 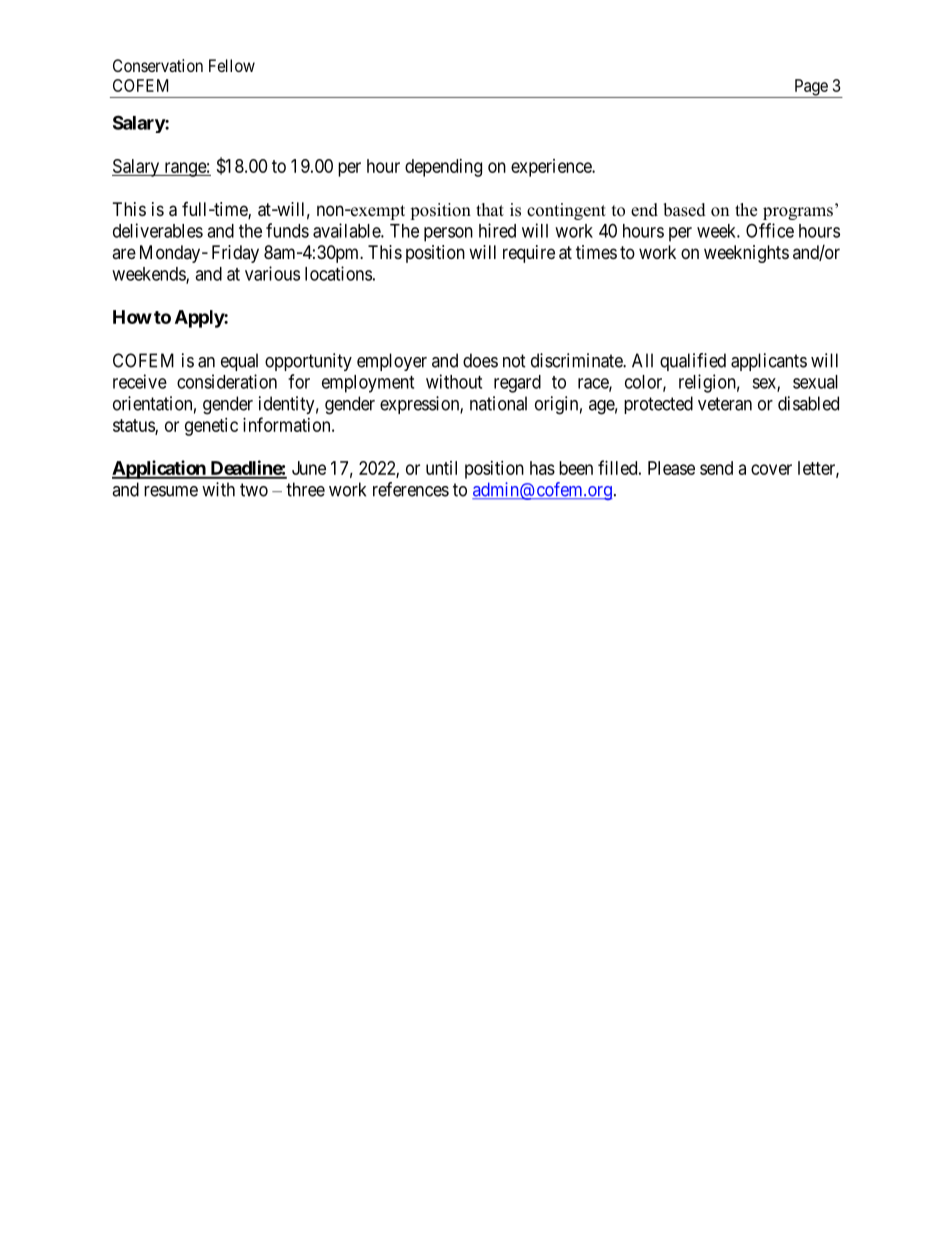 I want to click on depending, so click(x=443, y=168).
